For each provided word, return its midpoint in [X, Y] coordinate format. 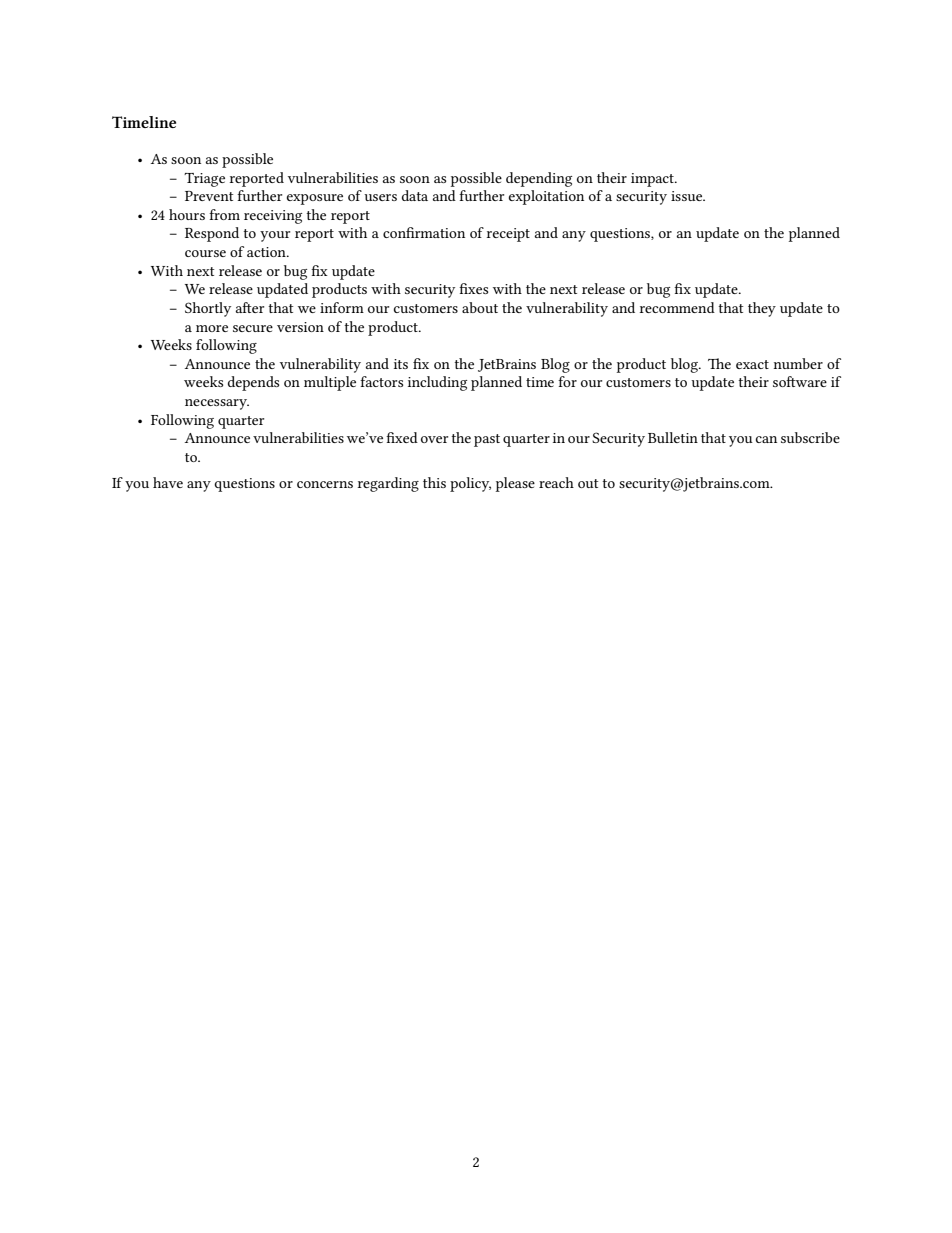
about [480, 307]
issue [688, 196]
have [168, 482]
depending [539, 179]
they [762, 309]
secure [253, 328]
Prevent [209, 196]
